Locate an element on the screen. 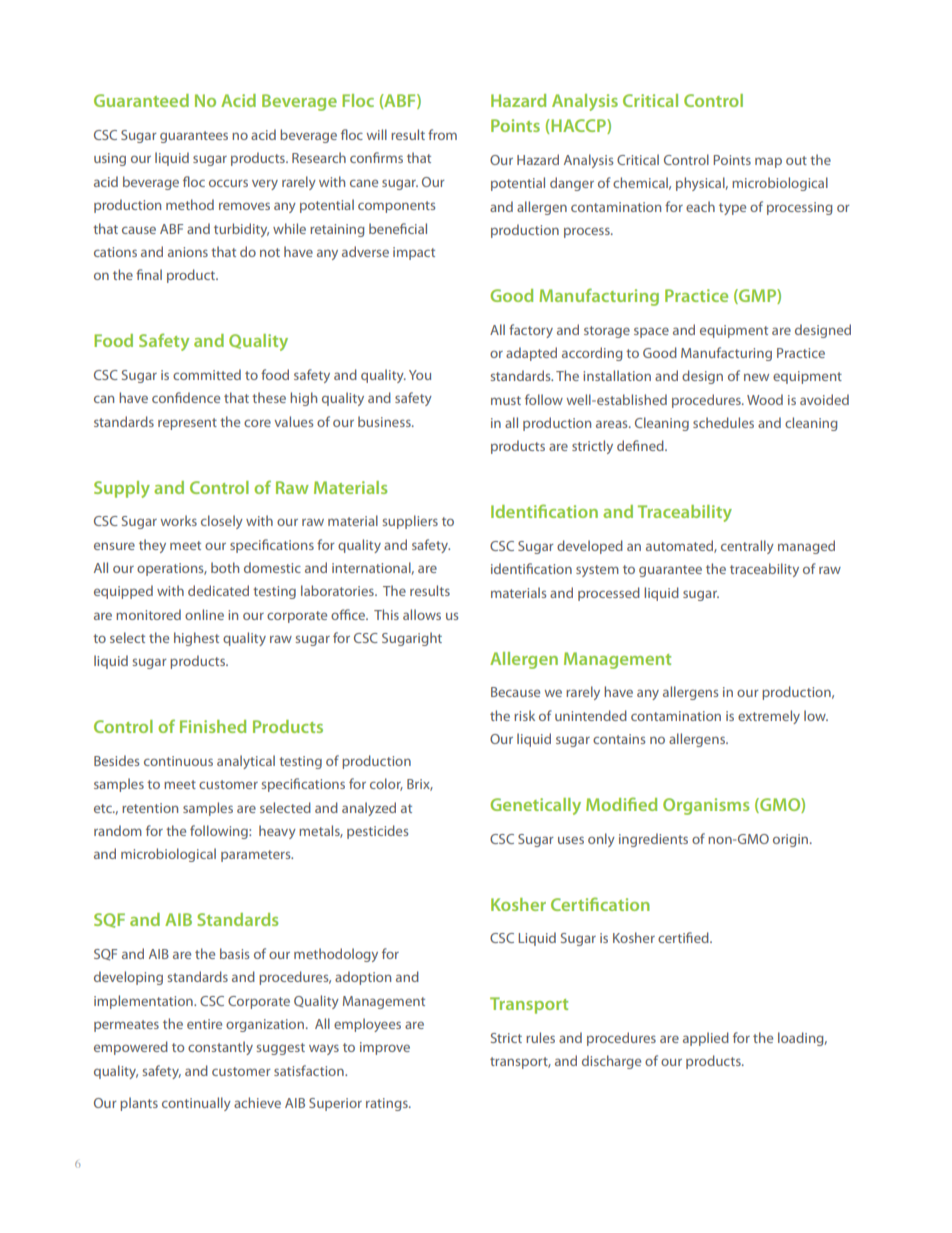  extremely is located at coordinates (769, 717).
